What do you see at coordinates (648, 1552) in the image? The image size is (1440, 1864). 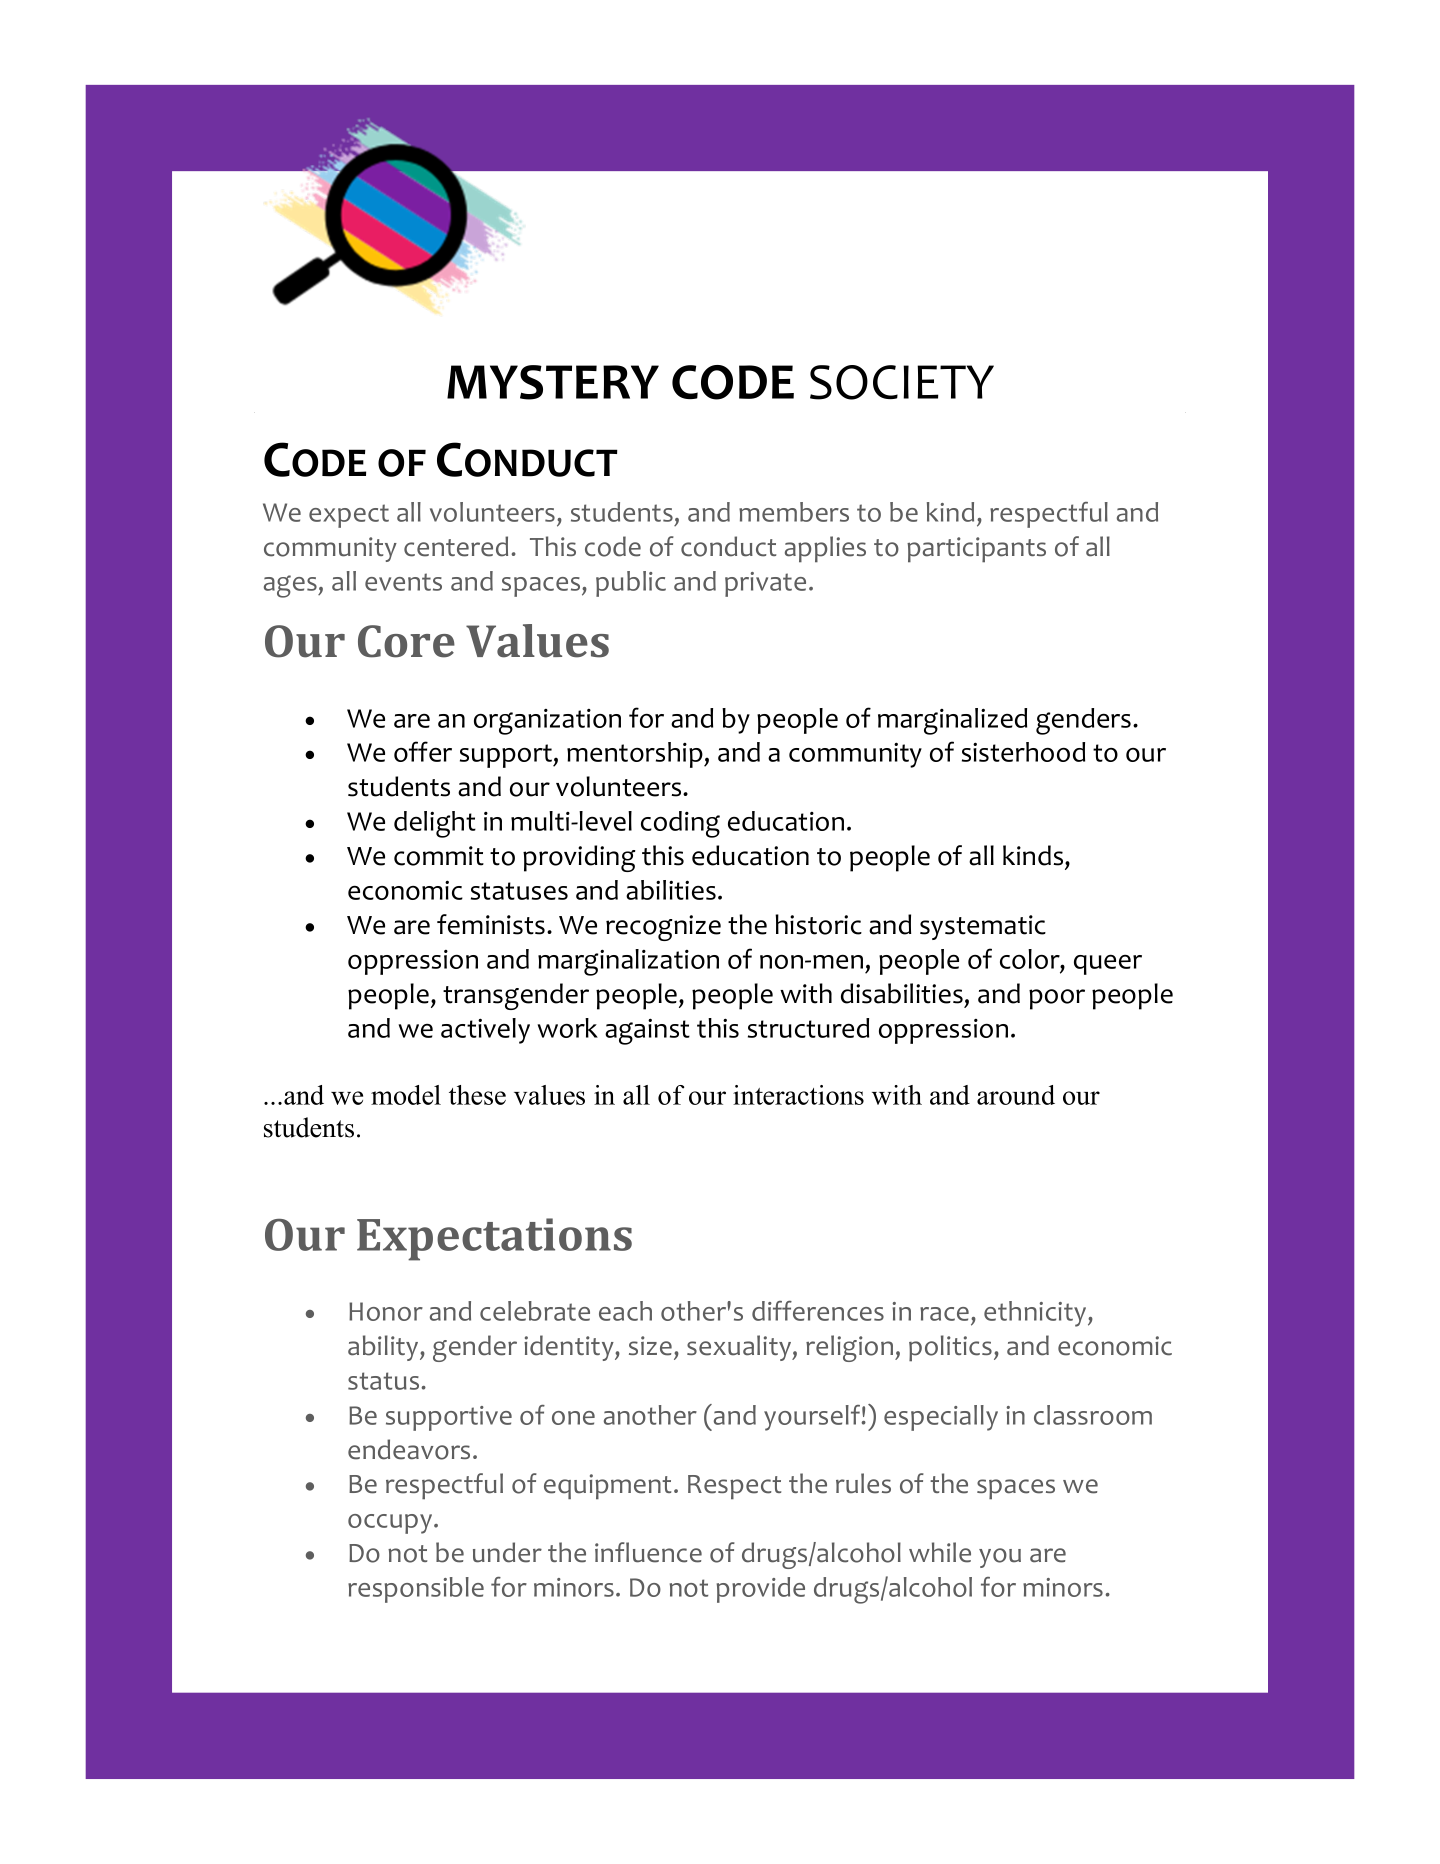 I see `influence` at bounding box center [648, 1552].
